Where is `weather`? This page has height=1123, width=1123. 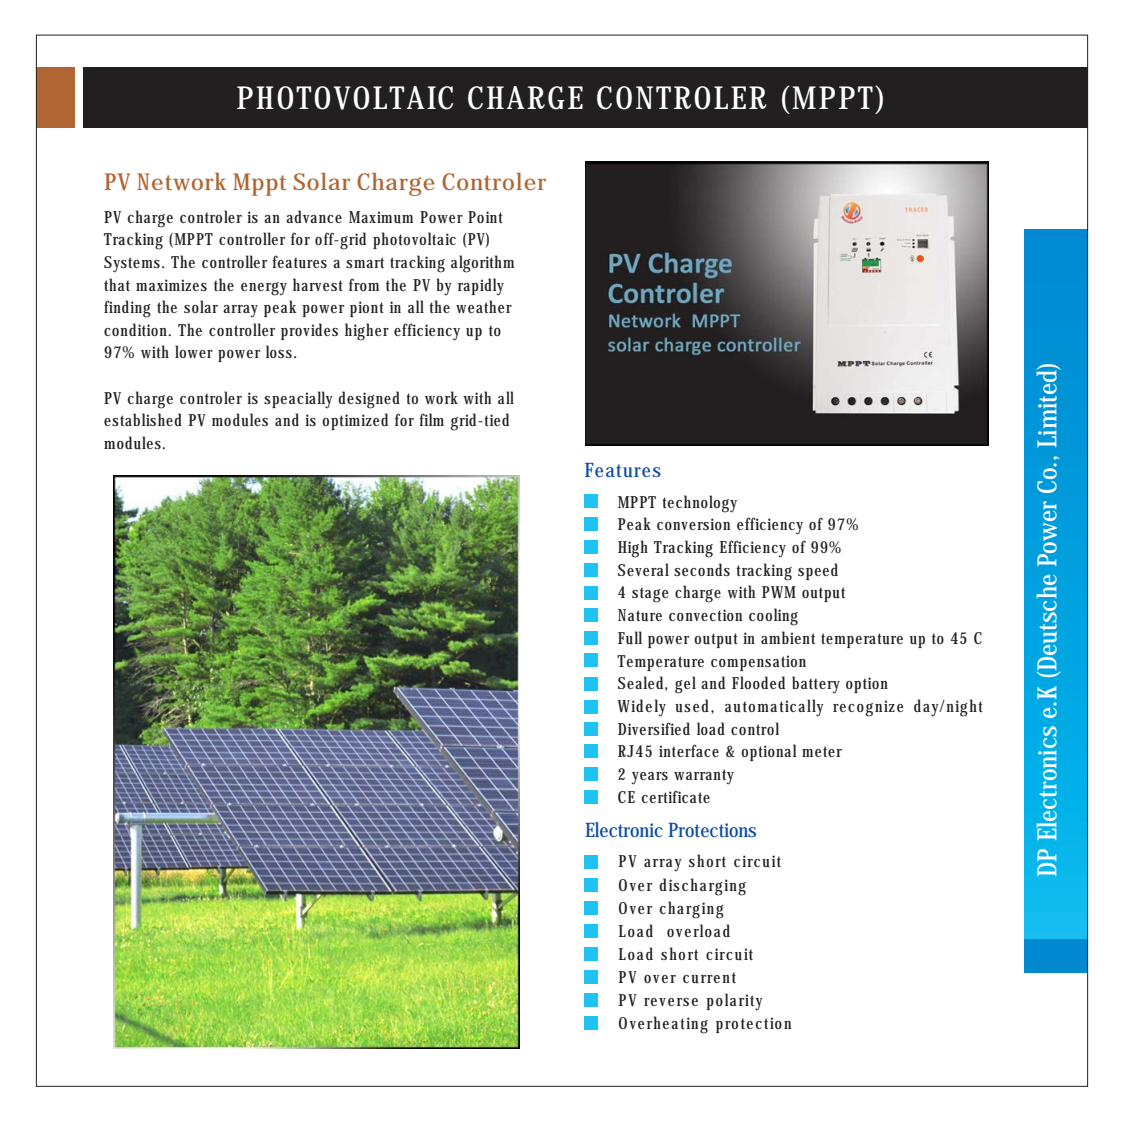 weather is located at coordinates (484, 306).
